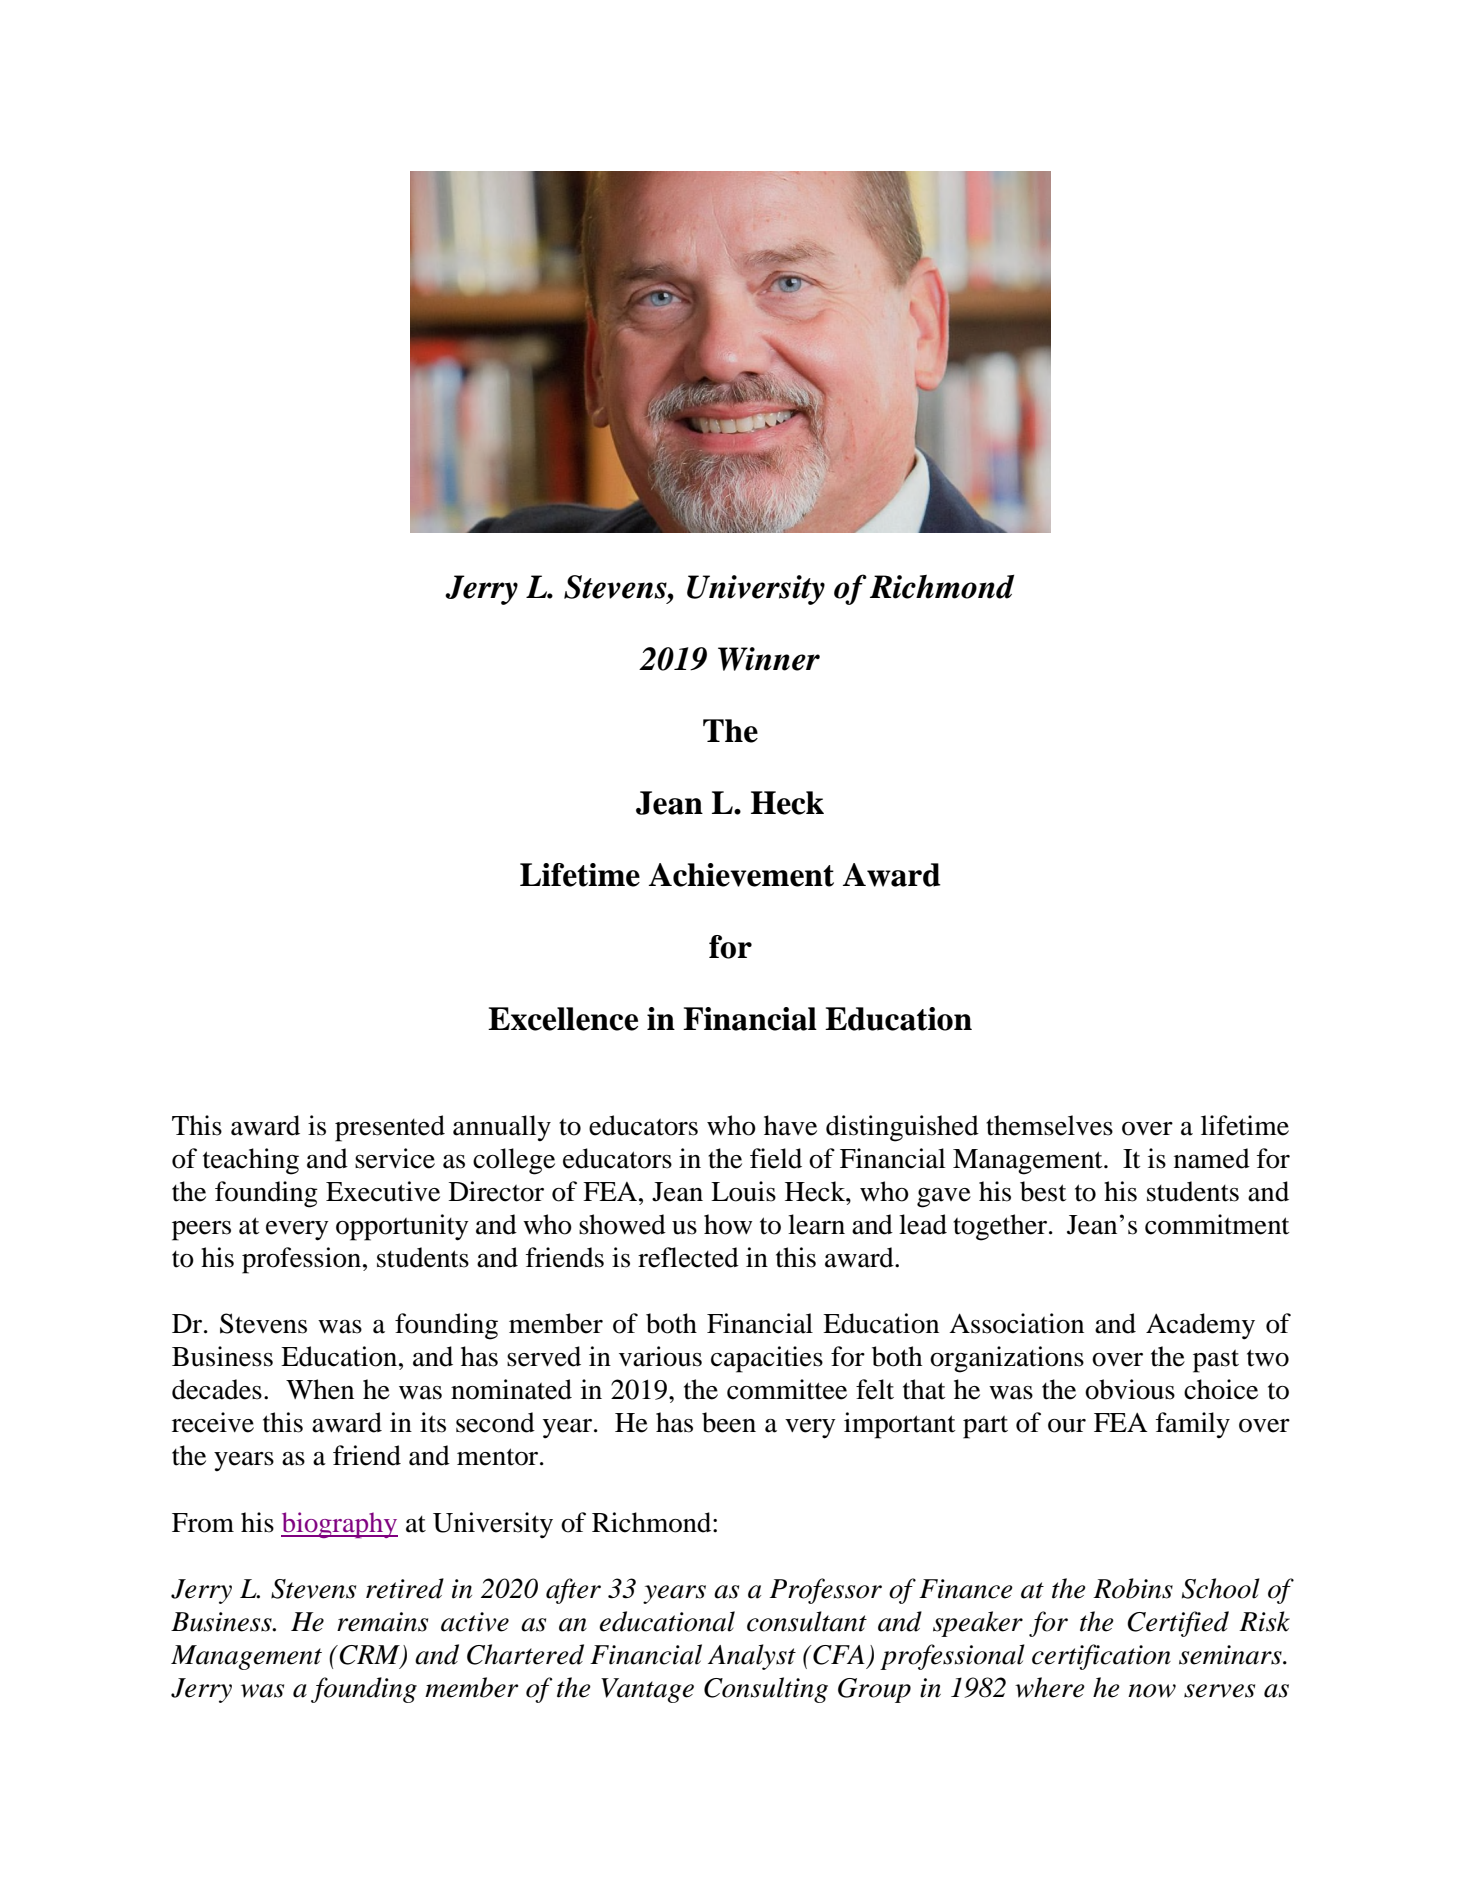 Image resolution: width=1461 pixels, height=1891 pixels. Describe the element at coordinates (320, 1389) in the image. I see `When` at that location.
